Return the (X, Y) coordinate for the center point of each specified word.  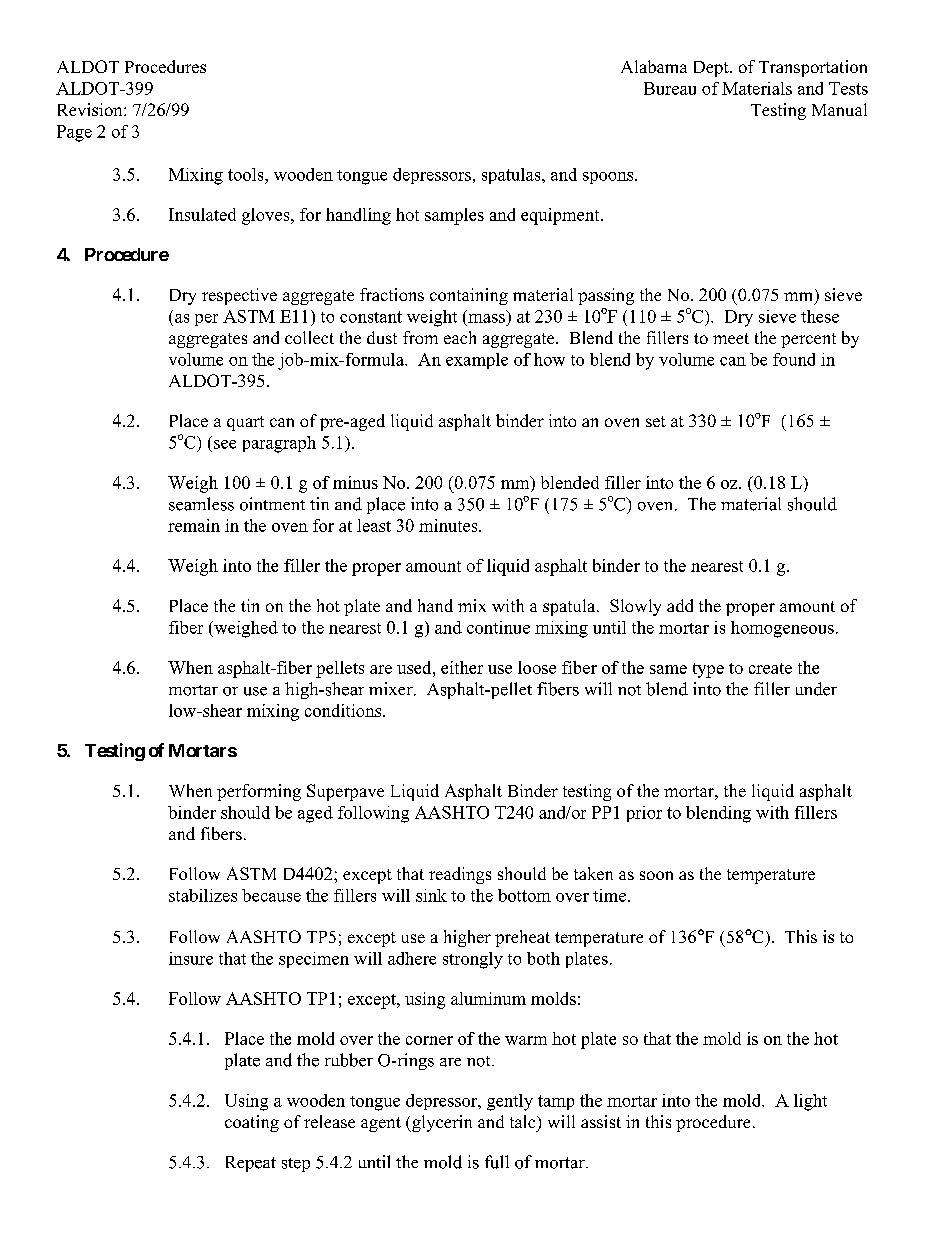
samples (454, 216)
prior (644, 814)
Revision (91, 109)
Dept (712, 69)
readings (460, 875)
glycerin (441, 1123)
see (225, 444)
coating (252, 1123)
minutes (449, 525)
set (656, 421)
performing (259, 792)
